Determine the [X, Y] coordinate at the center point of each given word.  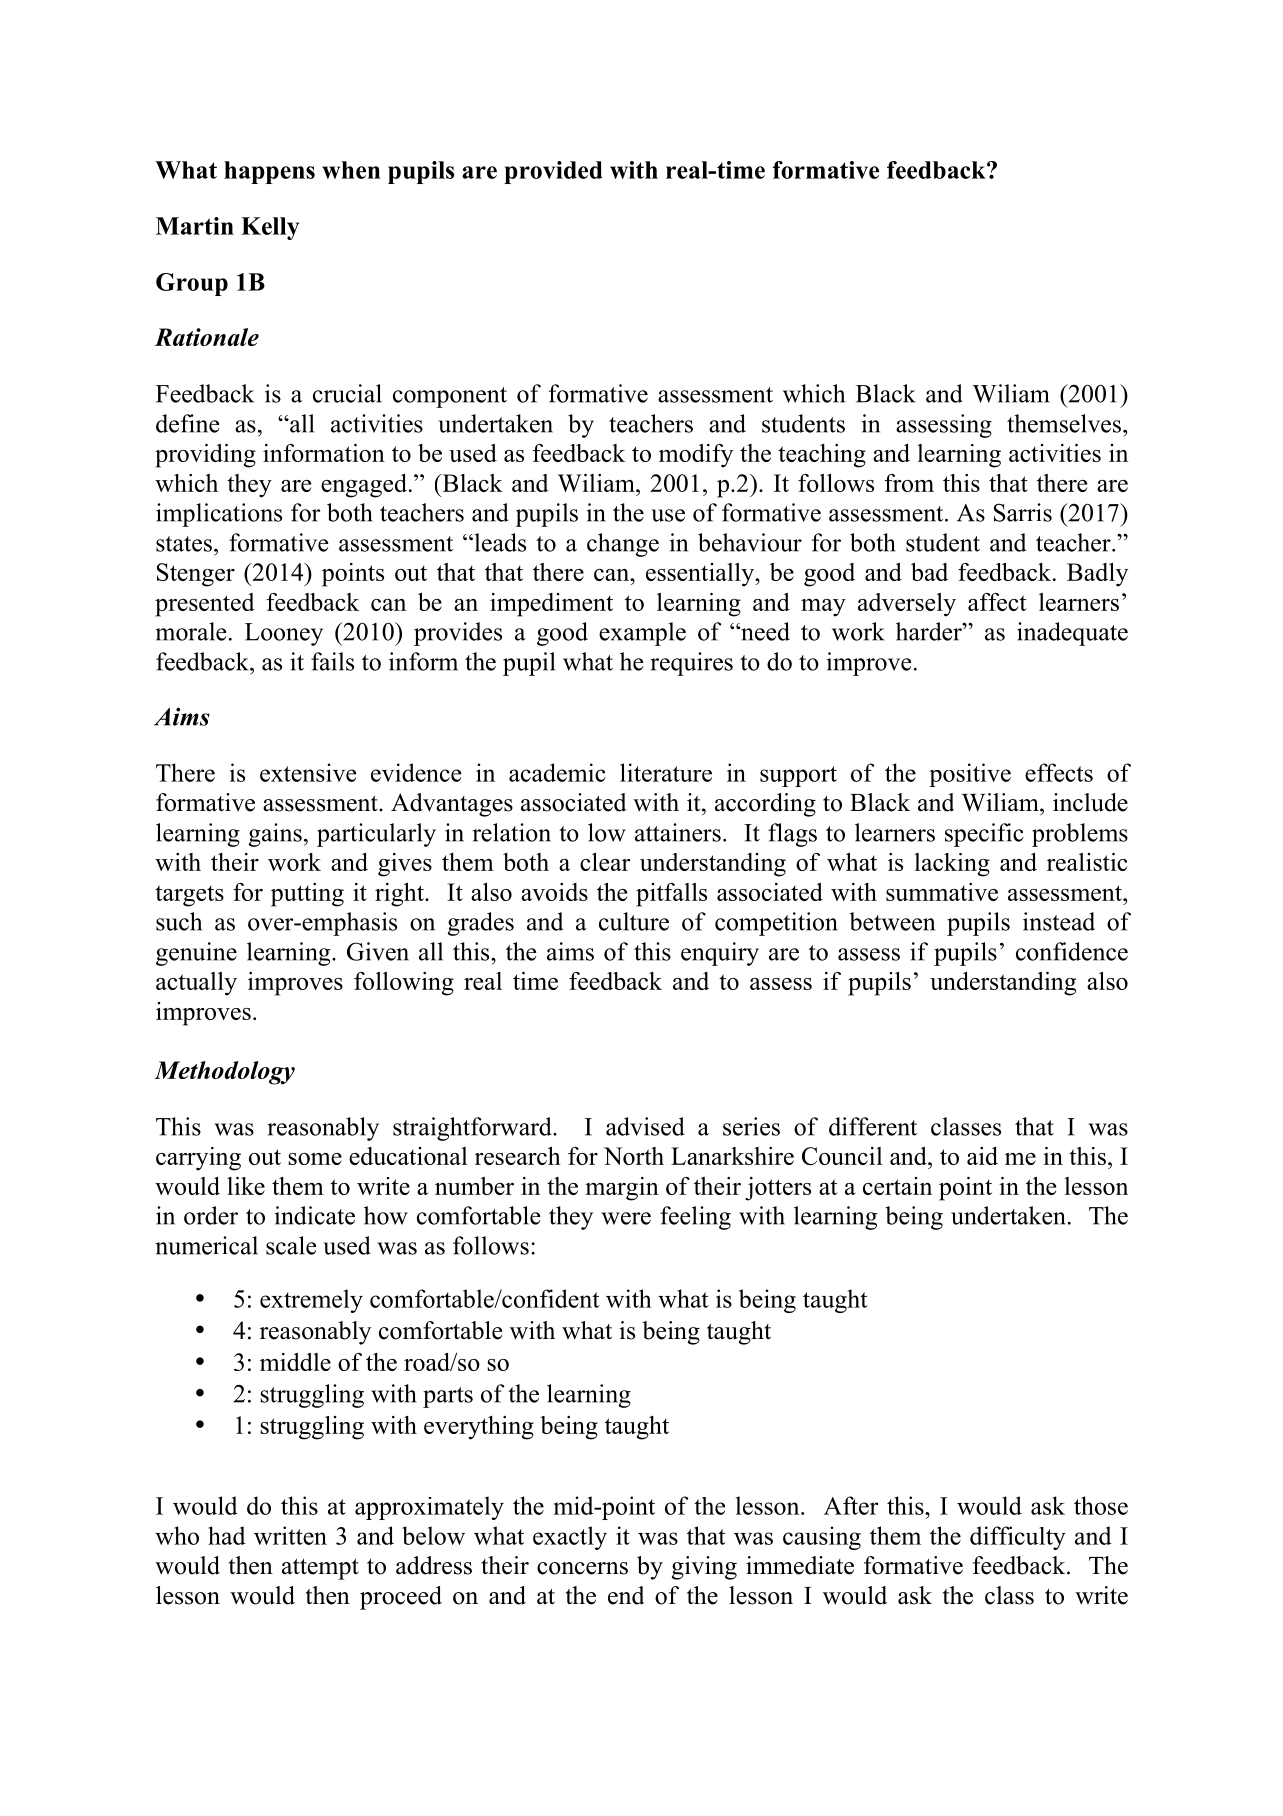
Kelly [270, 228]
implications [219, 515]
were [626, 1218]
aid [982, 1156]
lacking [952, 865]
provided [553, 172]
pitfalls [671, 895]
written [290, 1535]
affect [997, 602]
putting [307, 895]
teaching [822, 456]
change [623, 545]
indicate [315, 1215]
